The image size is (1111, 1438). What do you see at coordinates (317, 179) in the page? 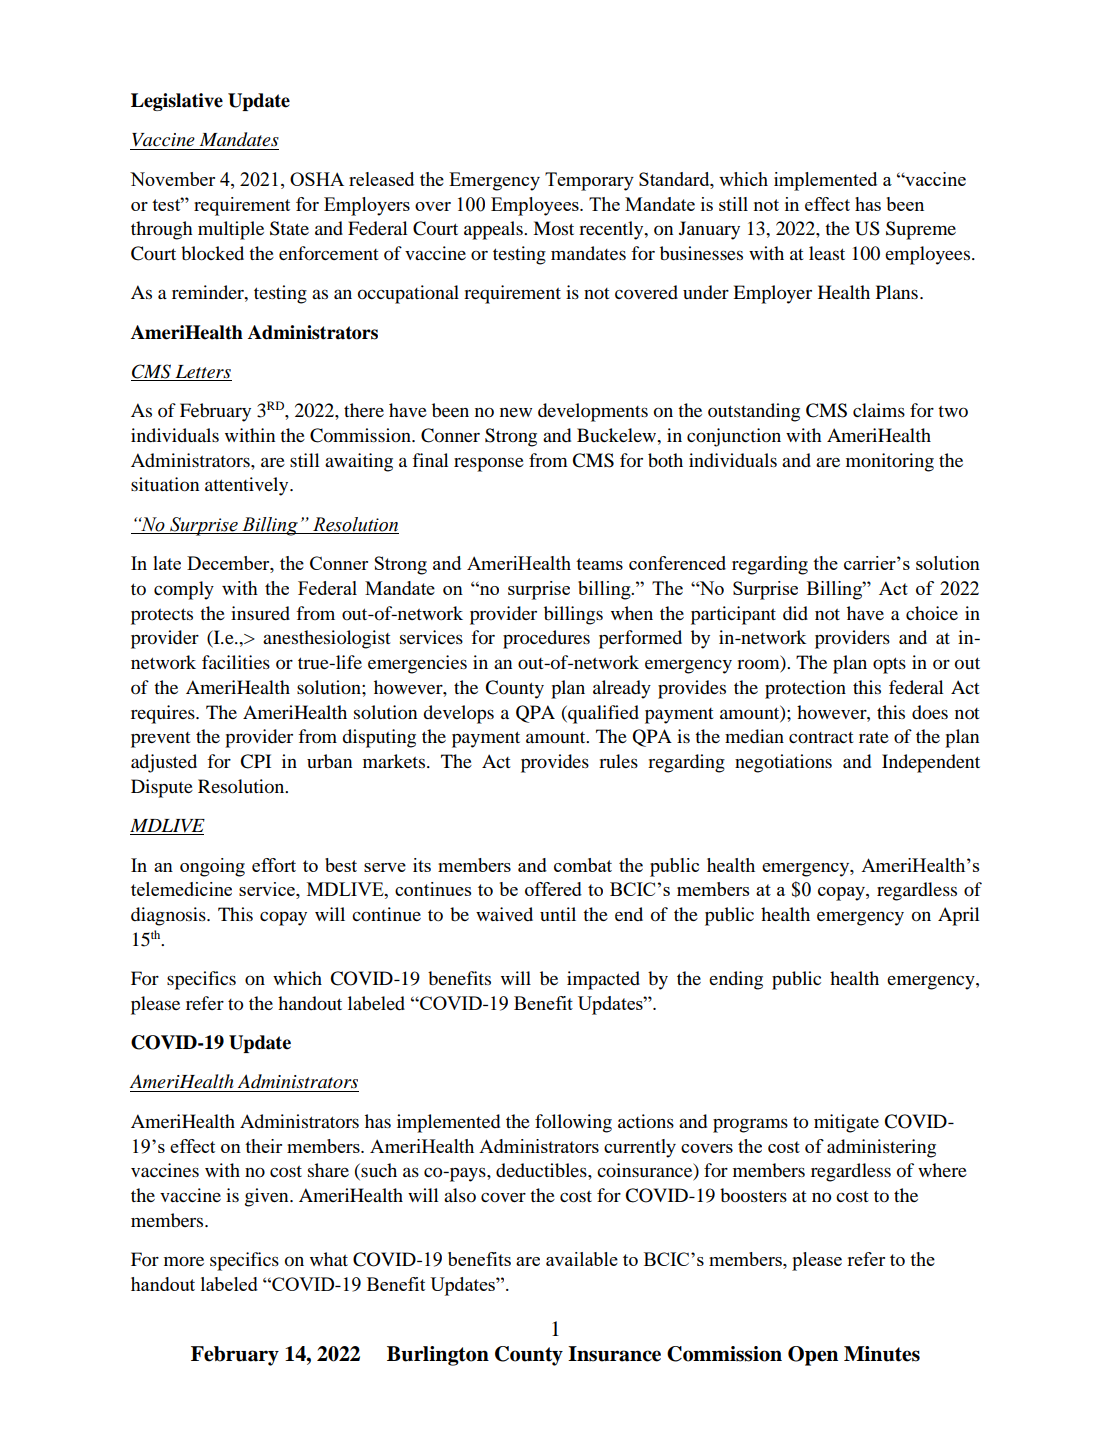
I see `OSHA` at bounding box center [317, 179].
